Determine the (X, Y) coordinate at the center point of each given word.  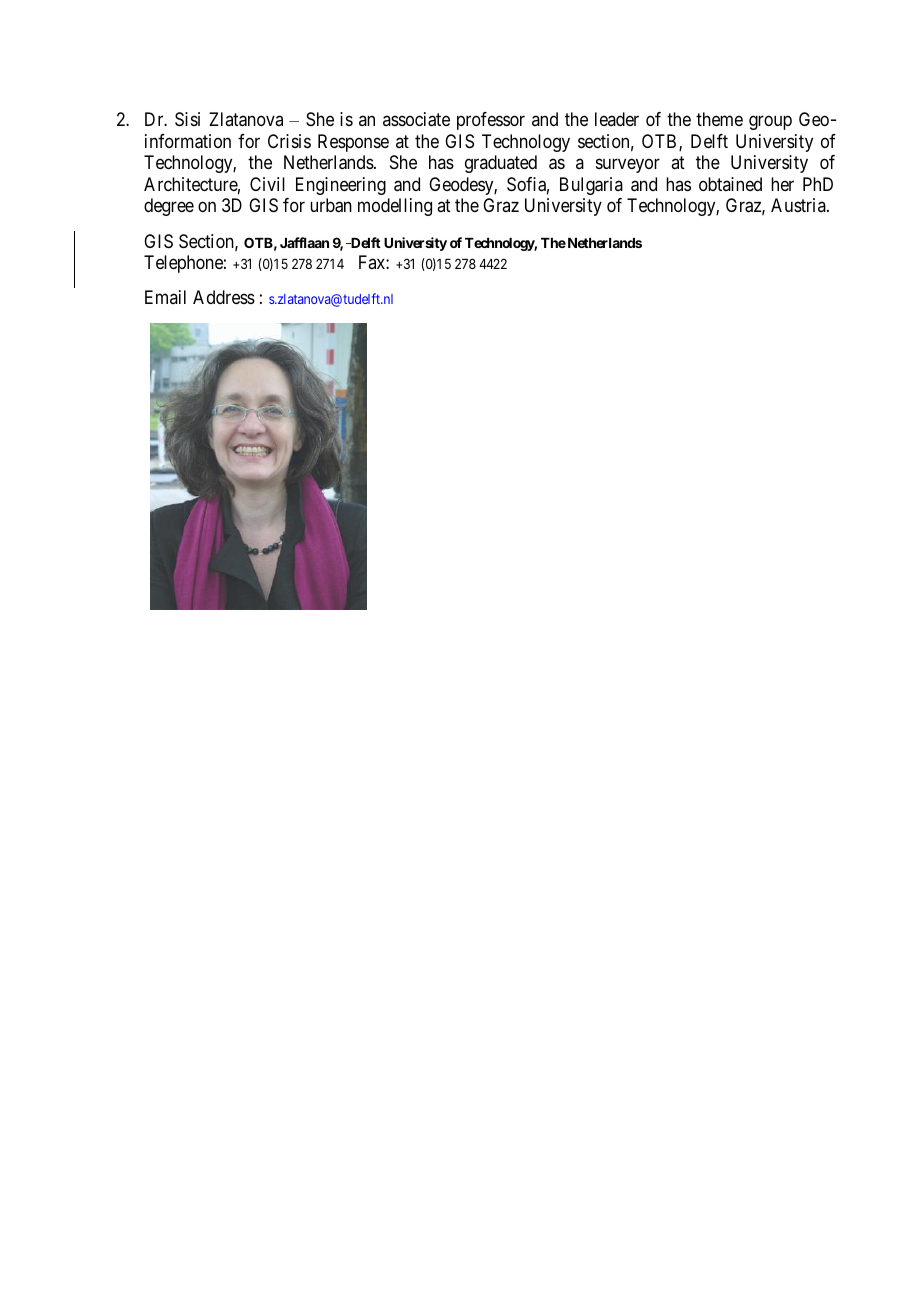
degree (169, 207)
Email (165, 297)
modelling (395, 207)
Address (224, 297)
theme (719, 119)
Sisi (187, 119)
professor (491, 121)
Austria (799, 205)
